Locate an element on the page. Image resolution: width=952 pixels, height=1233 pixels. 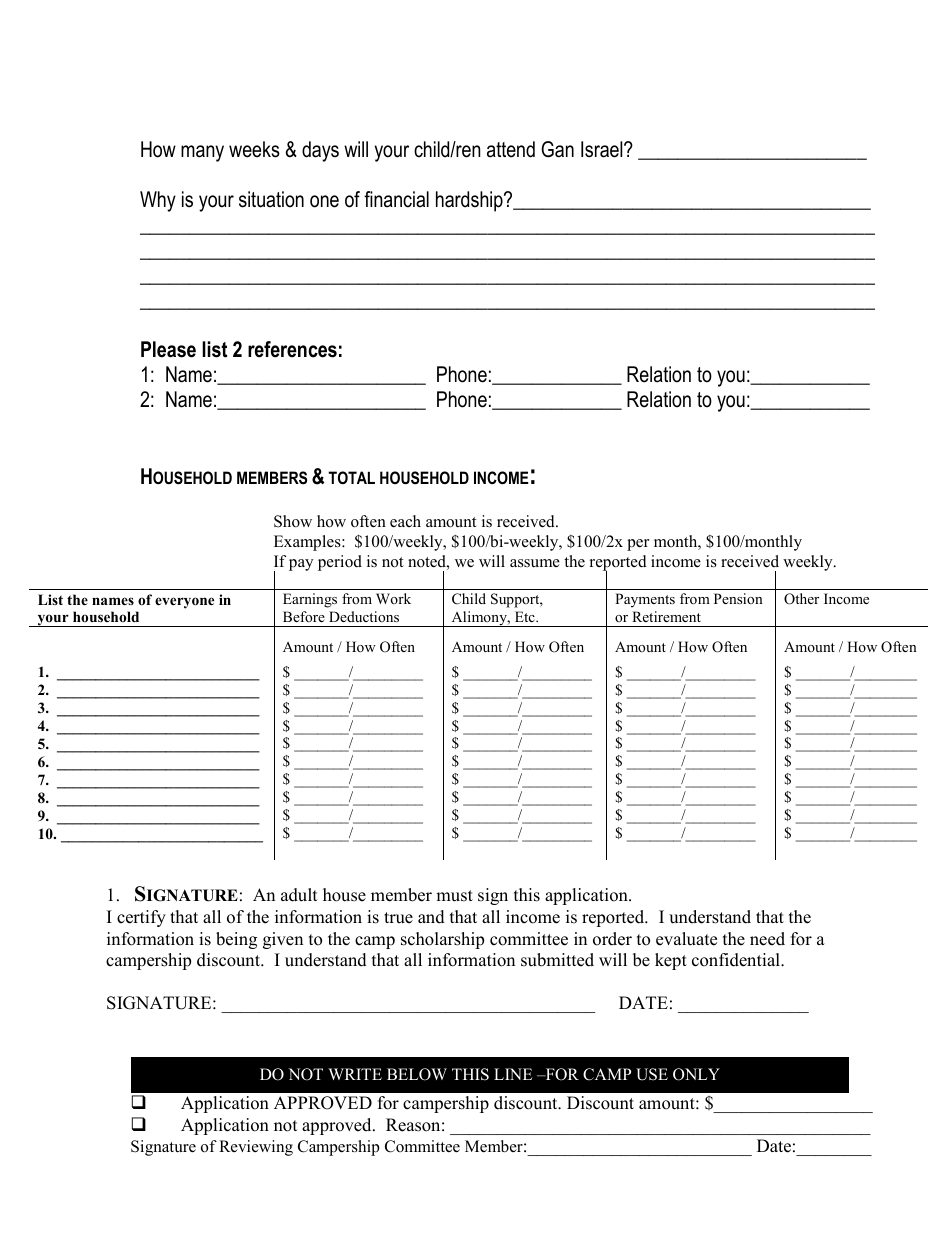
LINE is located at coordinates (513, 1074).
